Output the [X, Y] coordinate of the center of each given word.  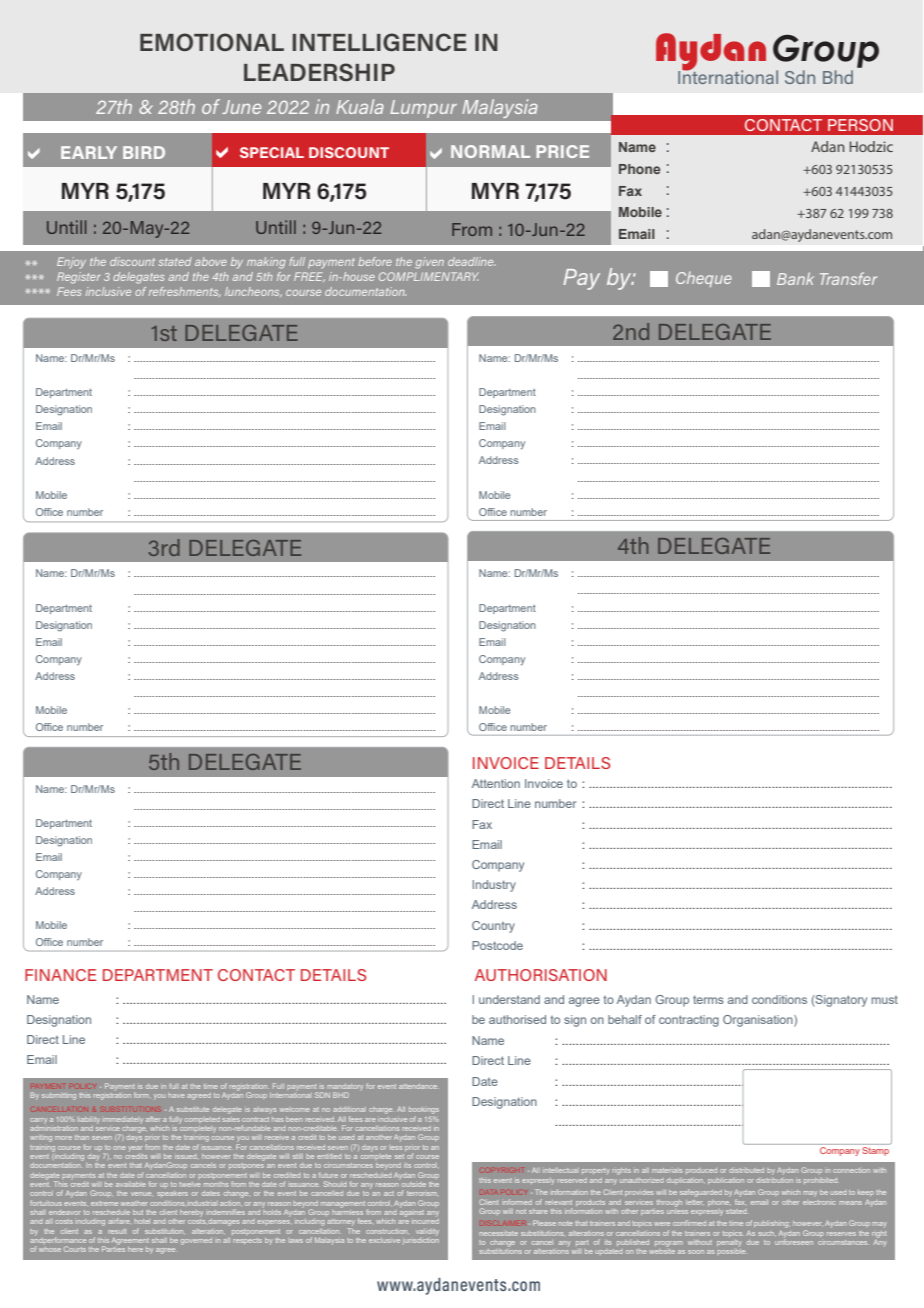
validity [427, 1232]
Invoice [544, 783]
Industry [494, 886]
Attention [496, 783]
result [117, 1231]
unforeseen [794, 1241]
